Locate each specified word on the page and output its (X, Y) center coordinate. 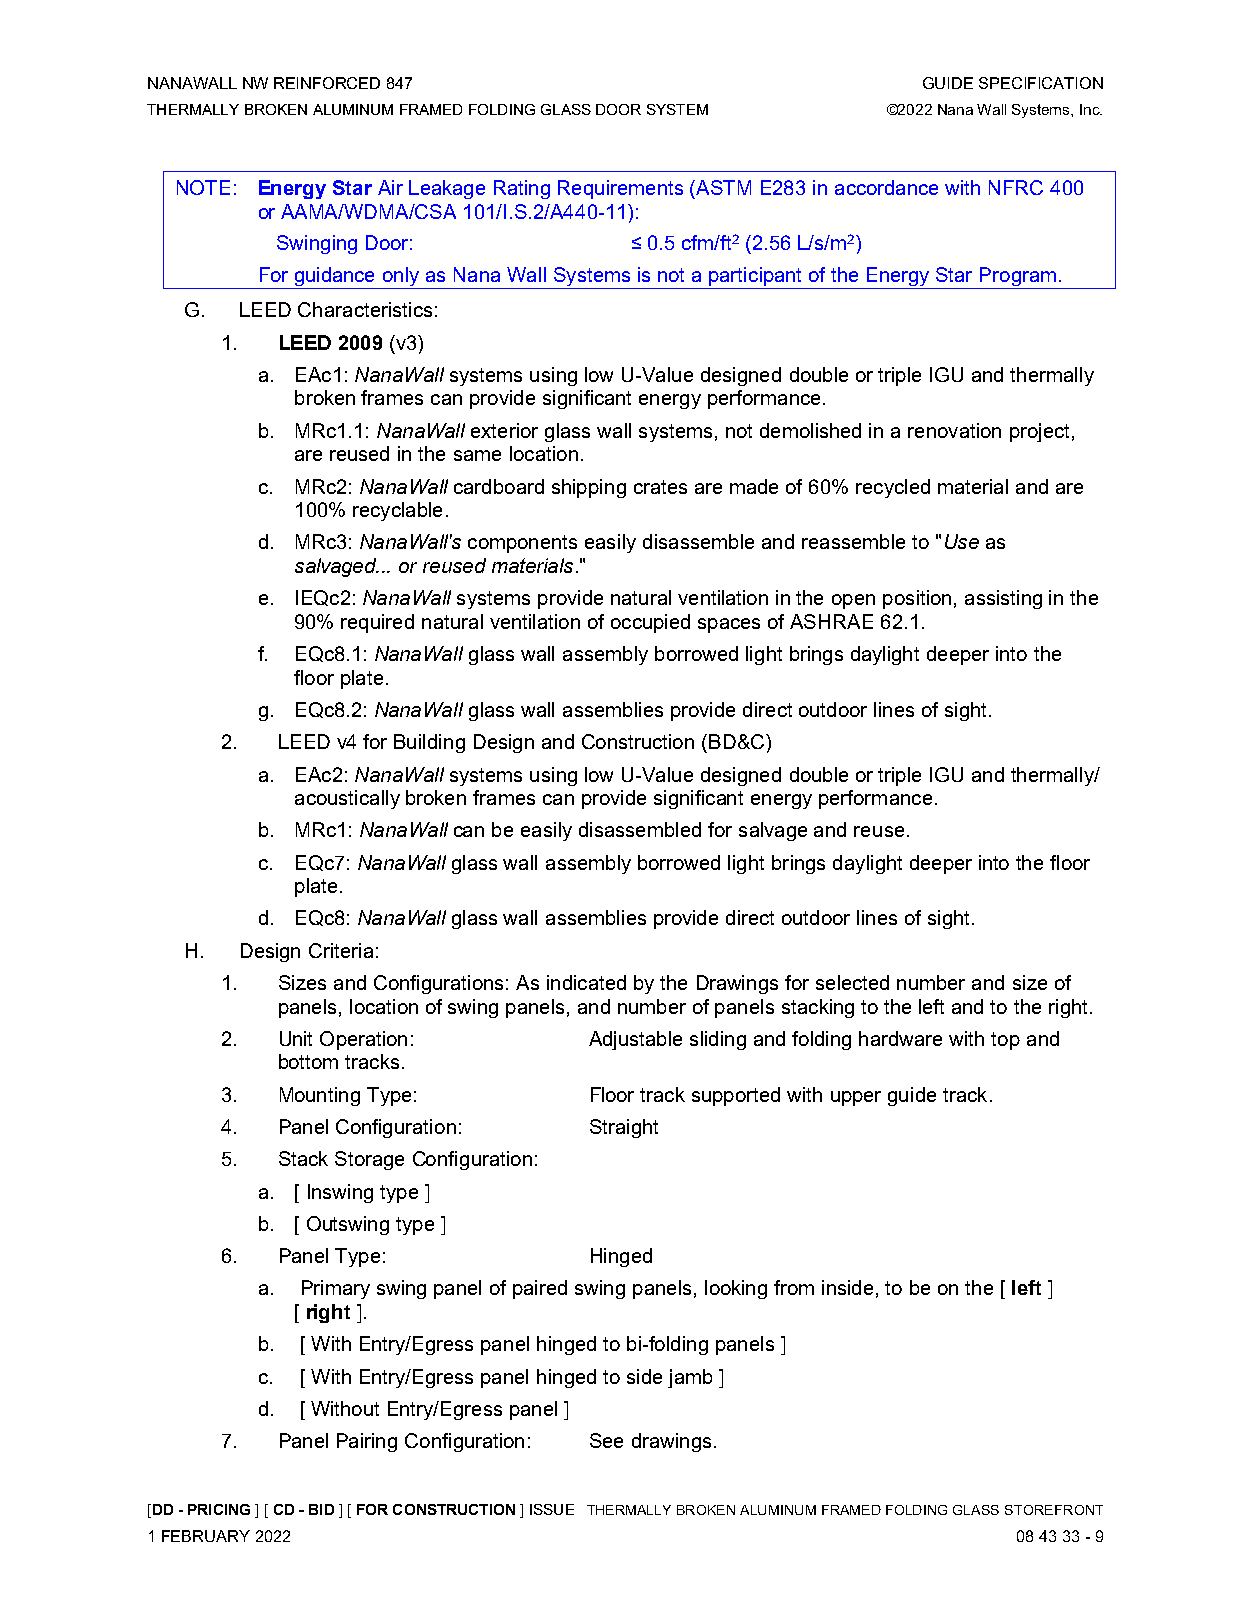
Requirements (620, 189)
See (606, 1440)
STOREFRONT (1054, 1510)
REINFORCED (327, 83)
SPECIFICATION (1041, 83)
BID (321, 1509)
